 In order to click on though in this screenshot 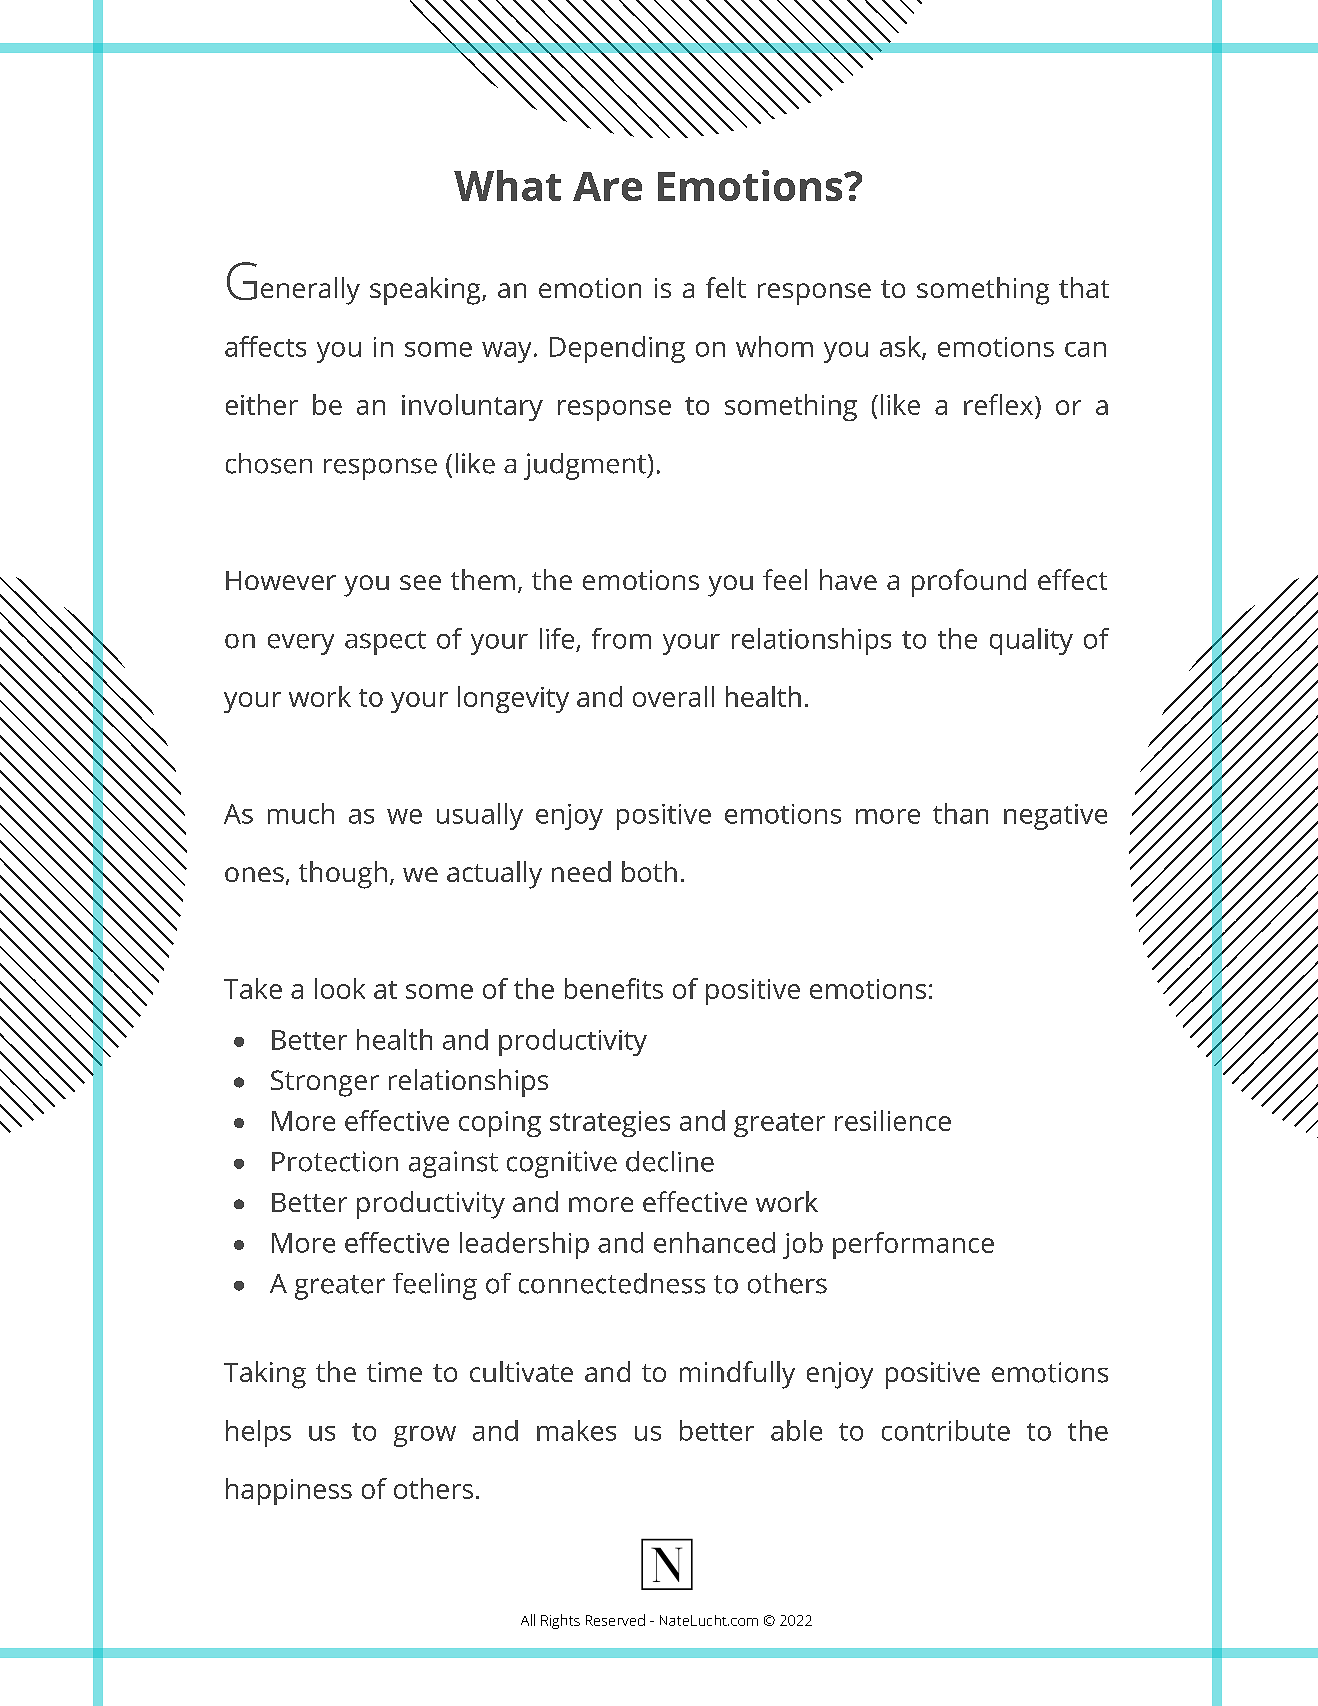, I will do `click(343, 875)`.
